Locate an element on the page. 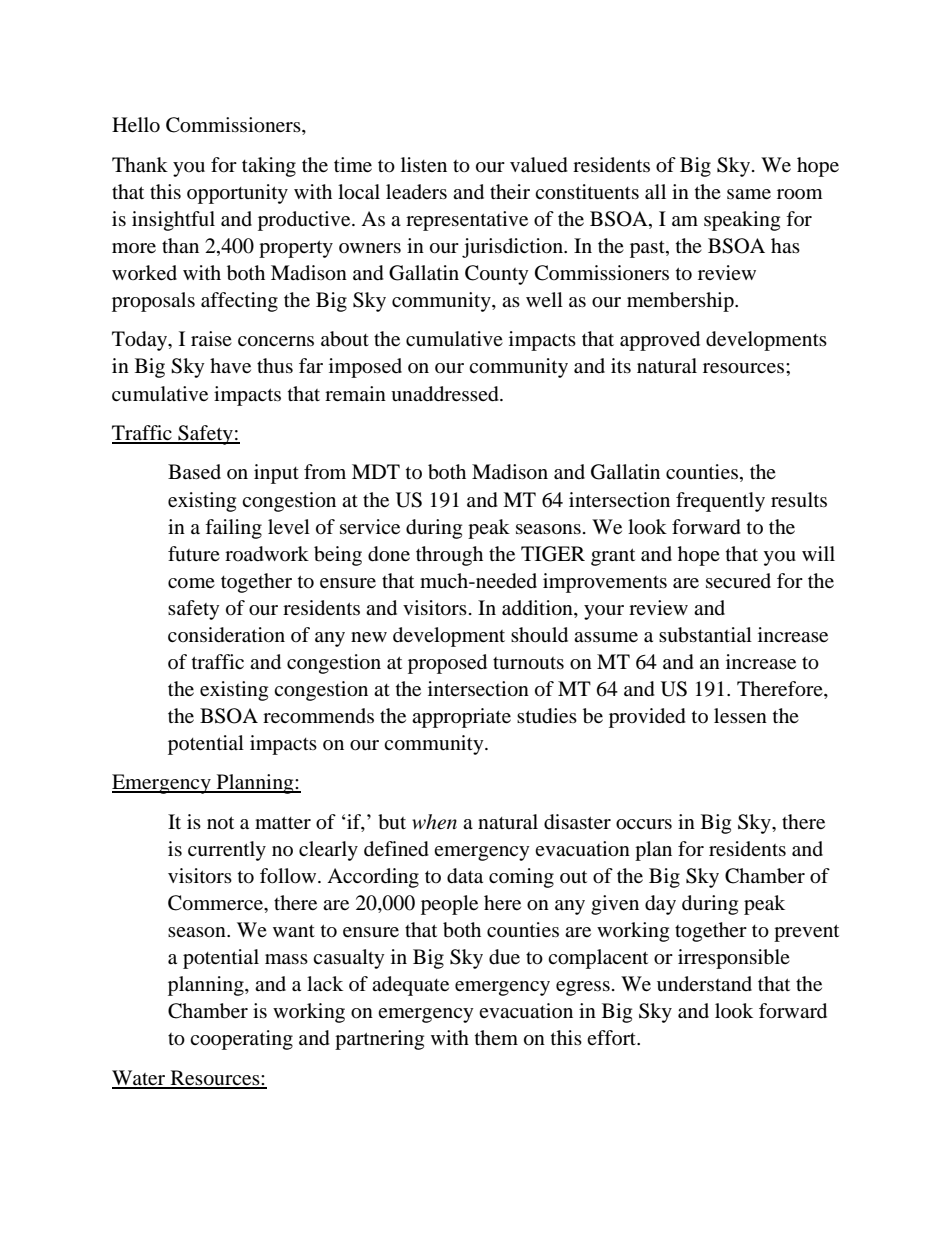  same is located at coordinates (749, 194).
